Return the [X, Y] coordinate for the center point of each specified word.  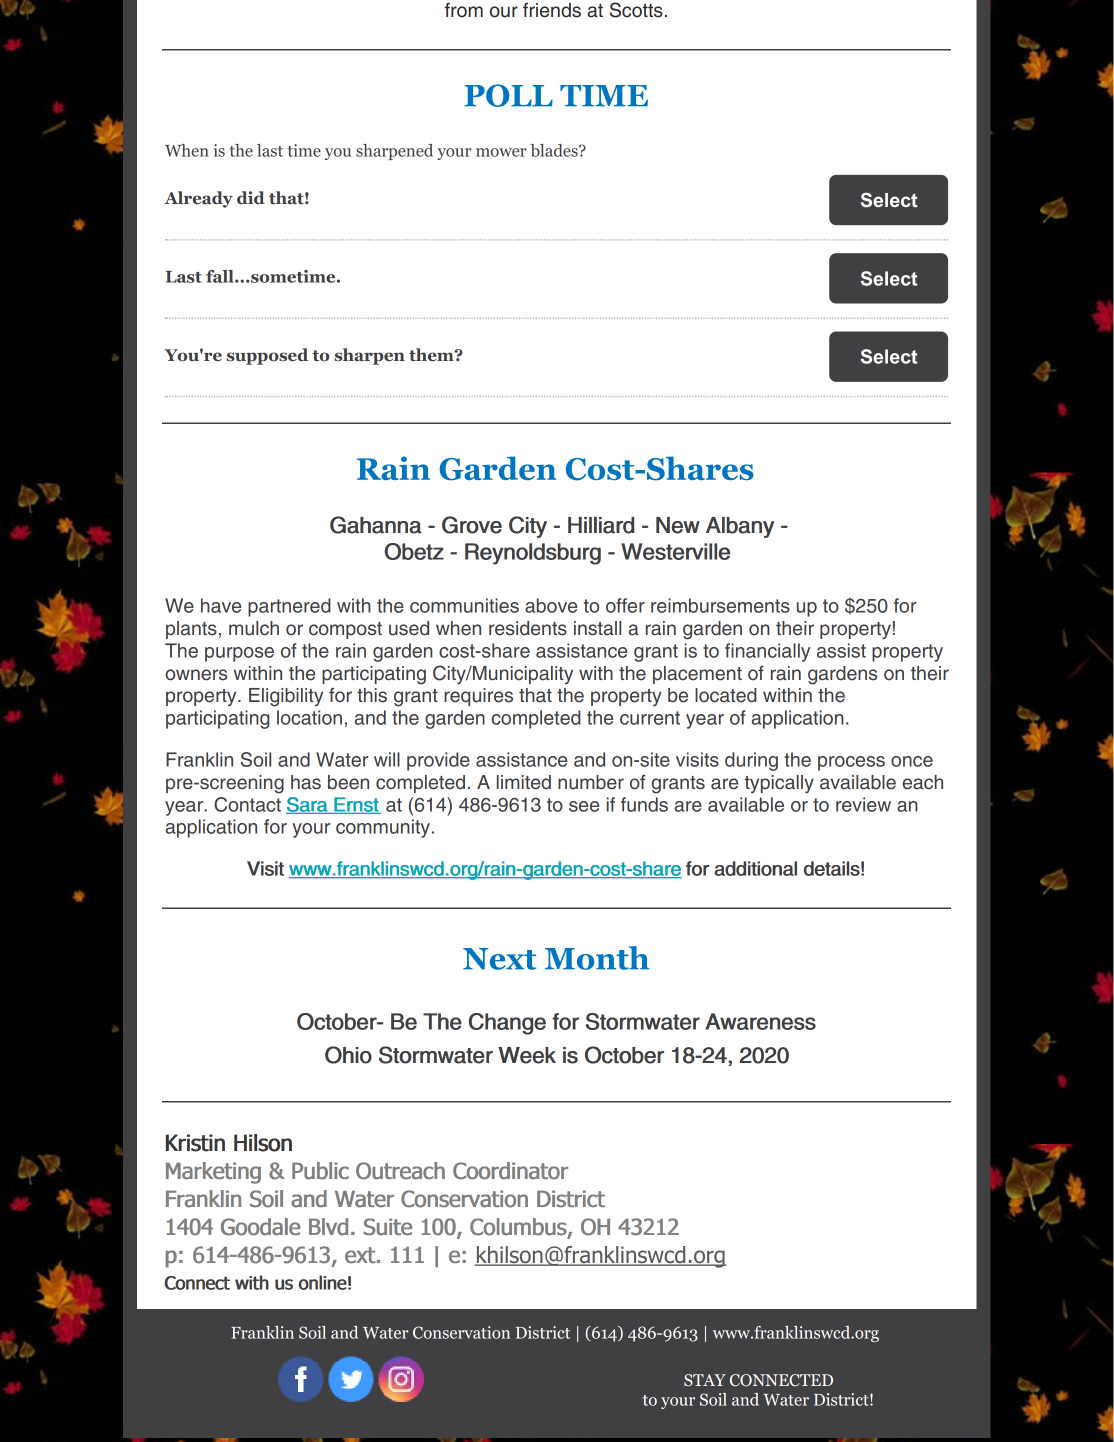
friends [552, 10]
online [323, 1282]
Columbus [519, 1228]
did [251, 197]
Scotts [636, 10]
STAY [705, 1380]
